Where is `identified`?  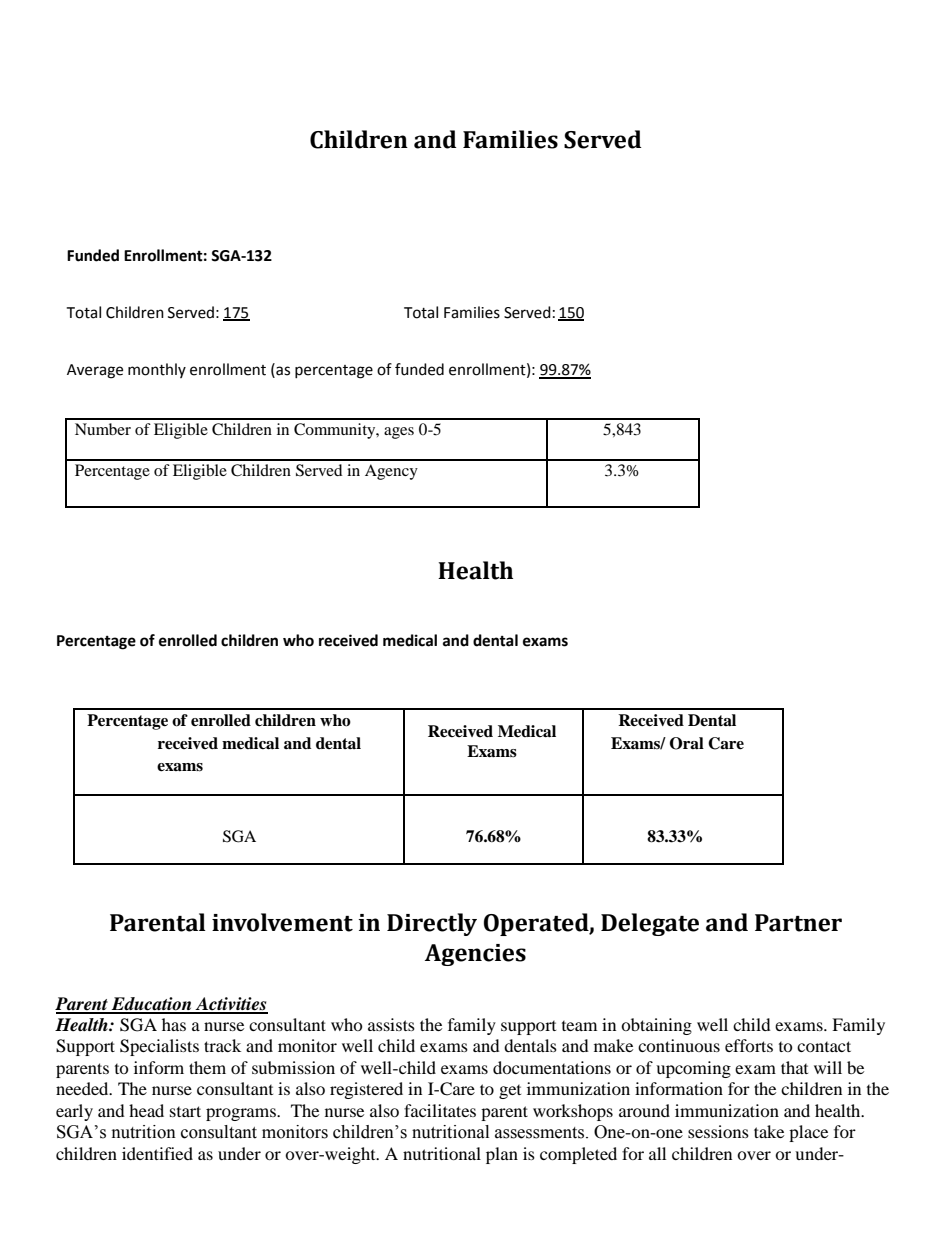 identified is located at coordinates (157, 1153).
